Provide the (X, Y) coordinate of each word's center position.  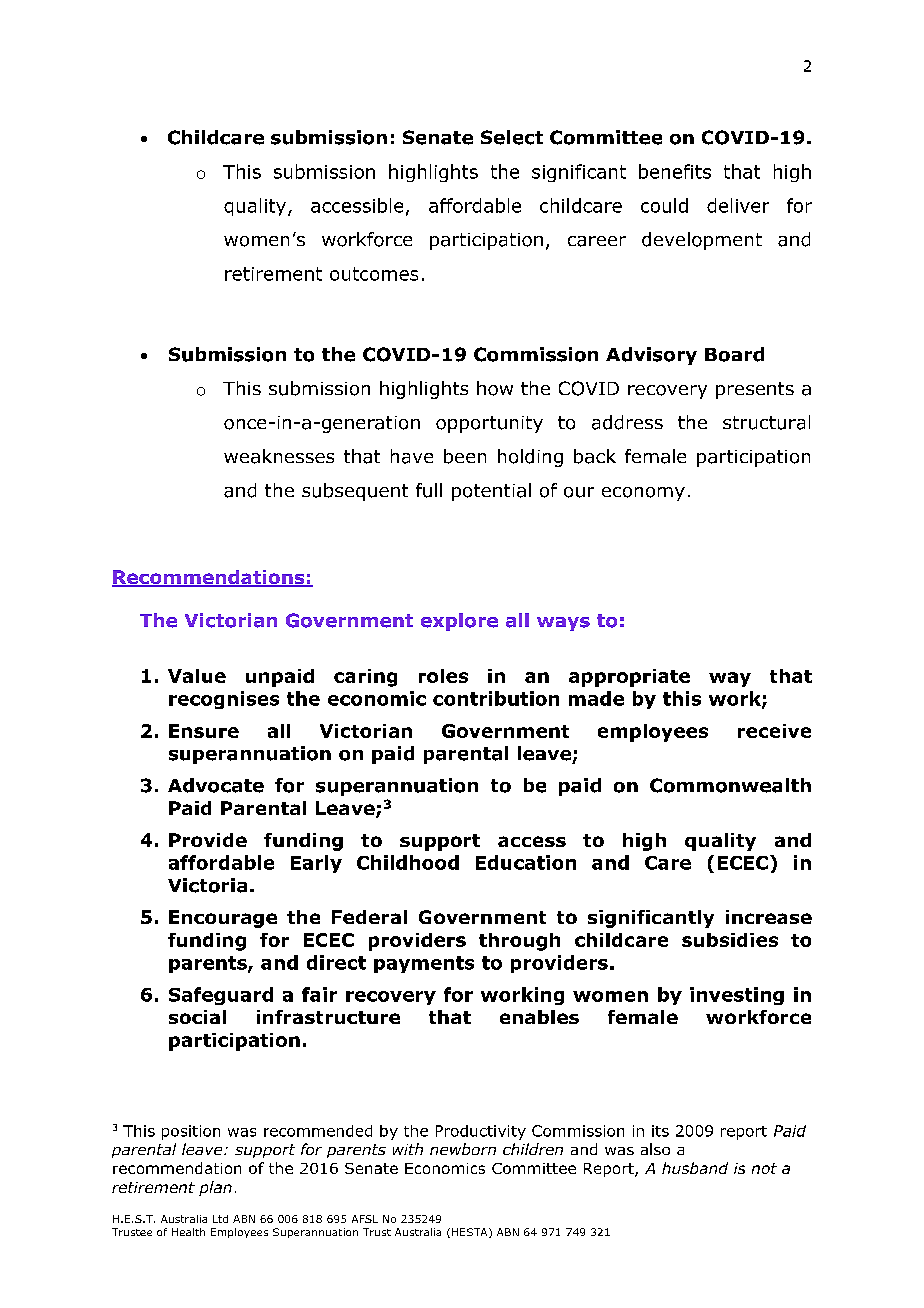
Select (512, 137)
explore (459, 622)
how (495, 388)
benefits (675, 171)
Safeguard (221, 996)
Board (734, 354)
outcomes (374, 274)
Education (526, 862)
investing (737, 996)
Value (197, 676)
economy (643, 494)
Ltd (220, 1219)
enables (539, 1017)
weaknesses (279, 456)
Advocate (216, 785)
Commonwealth (730, 785)
